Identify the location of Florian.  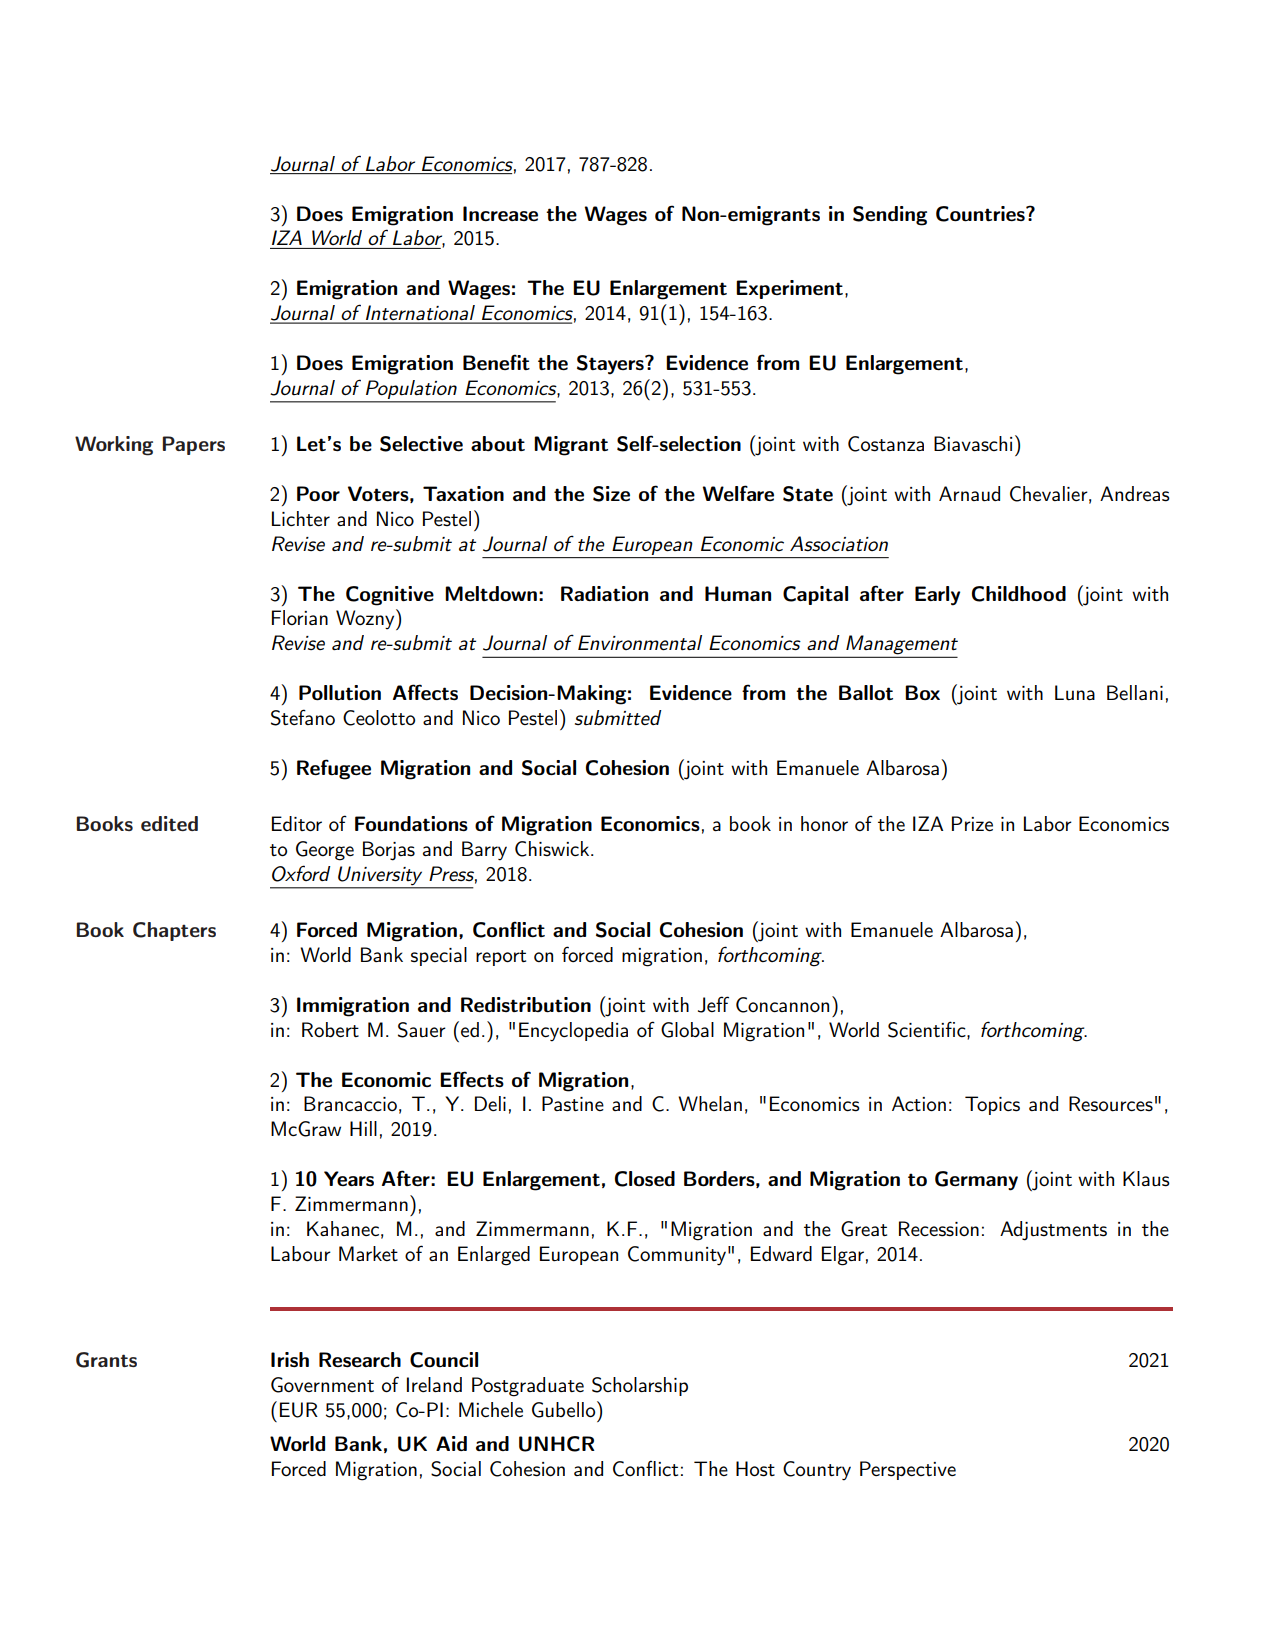
(300, 617).
